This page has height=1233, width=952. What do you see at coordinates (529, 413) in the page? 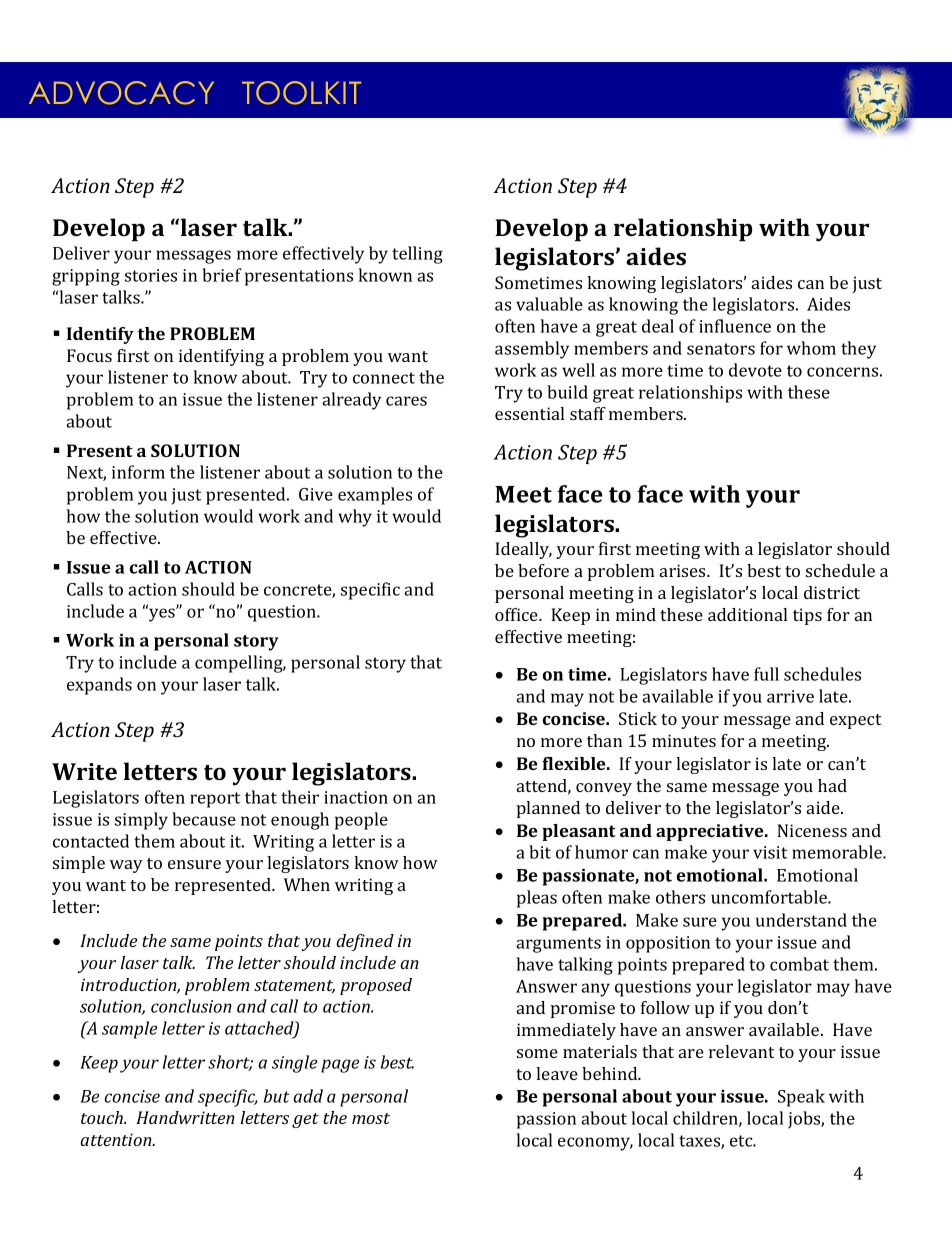
I see `essential` at bounding box center [529, 413].
